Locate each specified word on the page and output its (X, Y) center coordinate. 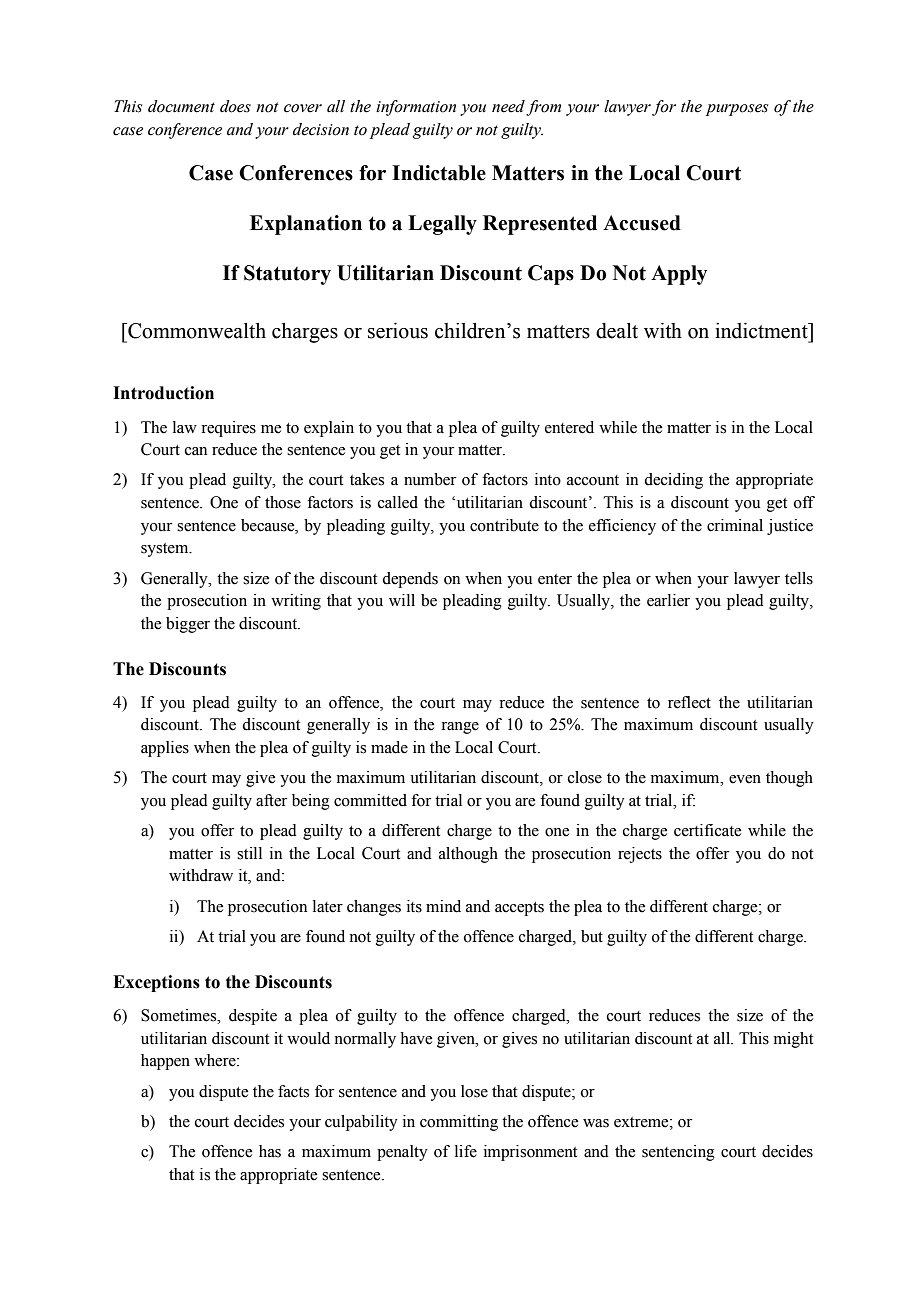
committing (459, 1123)
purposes (737, 110)
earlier (668, 600)
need (508, 106)
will (402, 600)
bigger (188, 625)
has (270, 1151)
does (235, 106)
